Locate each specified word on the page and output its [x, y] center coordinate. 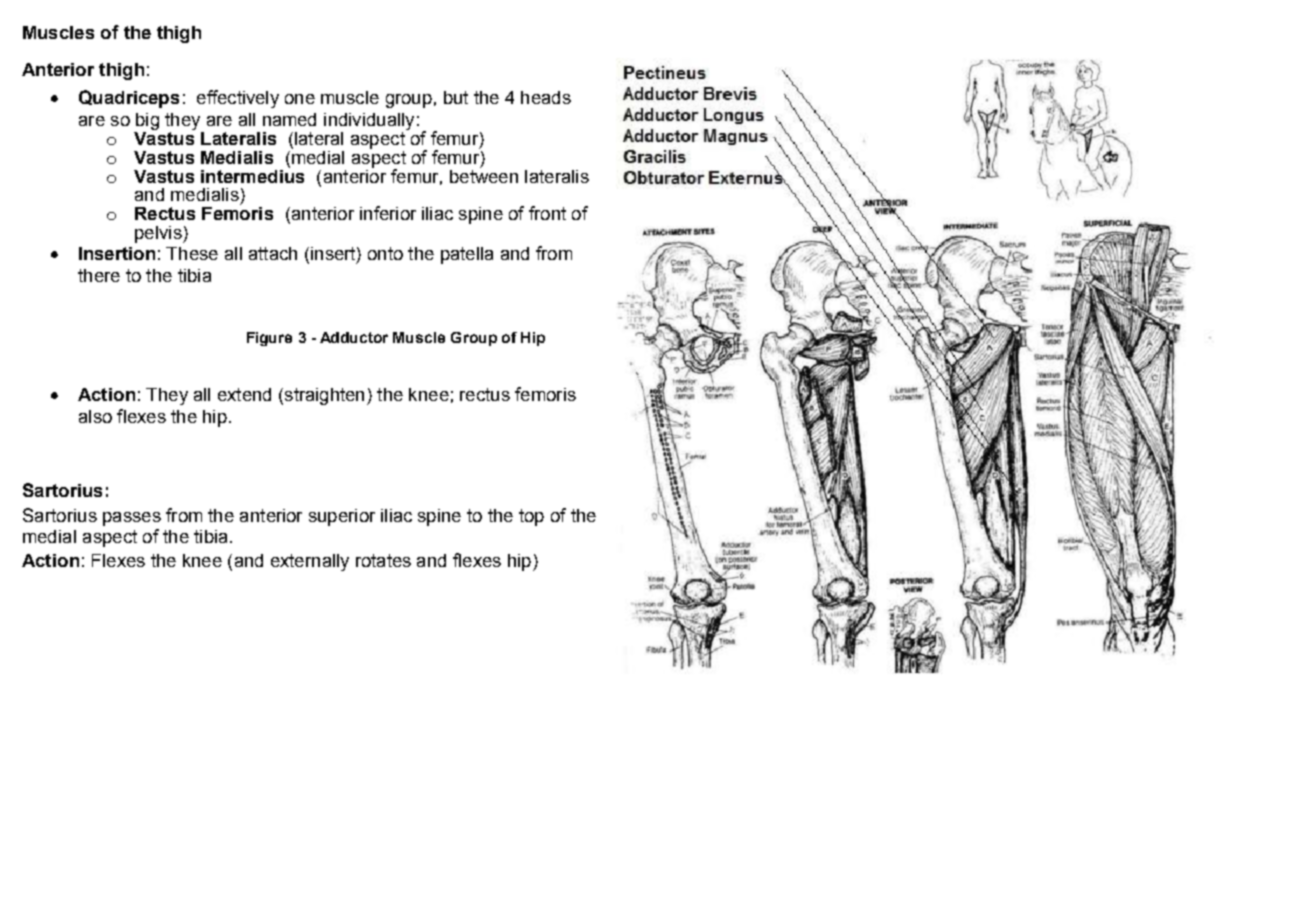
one [300, 99]
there [99, 275]
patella [467, 255]
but [456, 97]
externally [310, 562]
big [147, 121]
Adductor [354, 337]
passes [132, 519]
